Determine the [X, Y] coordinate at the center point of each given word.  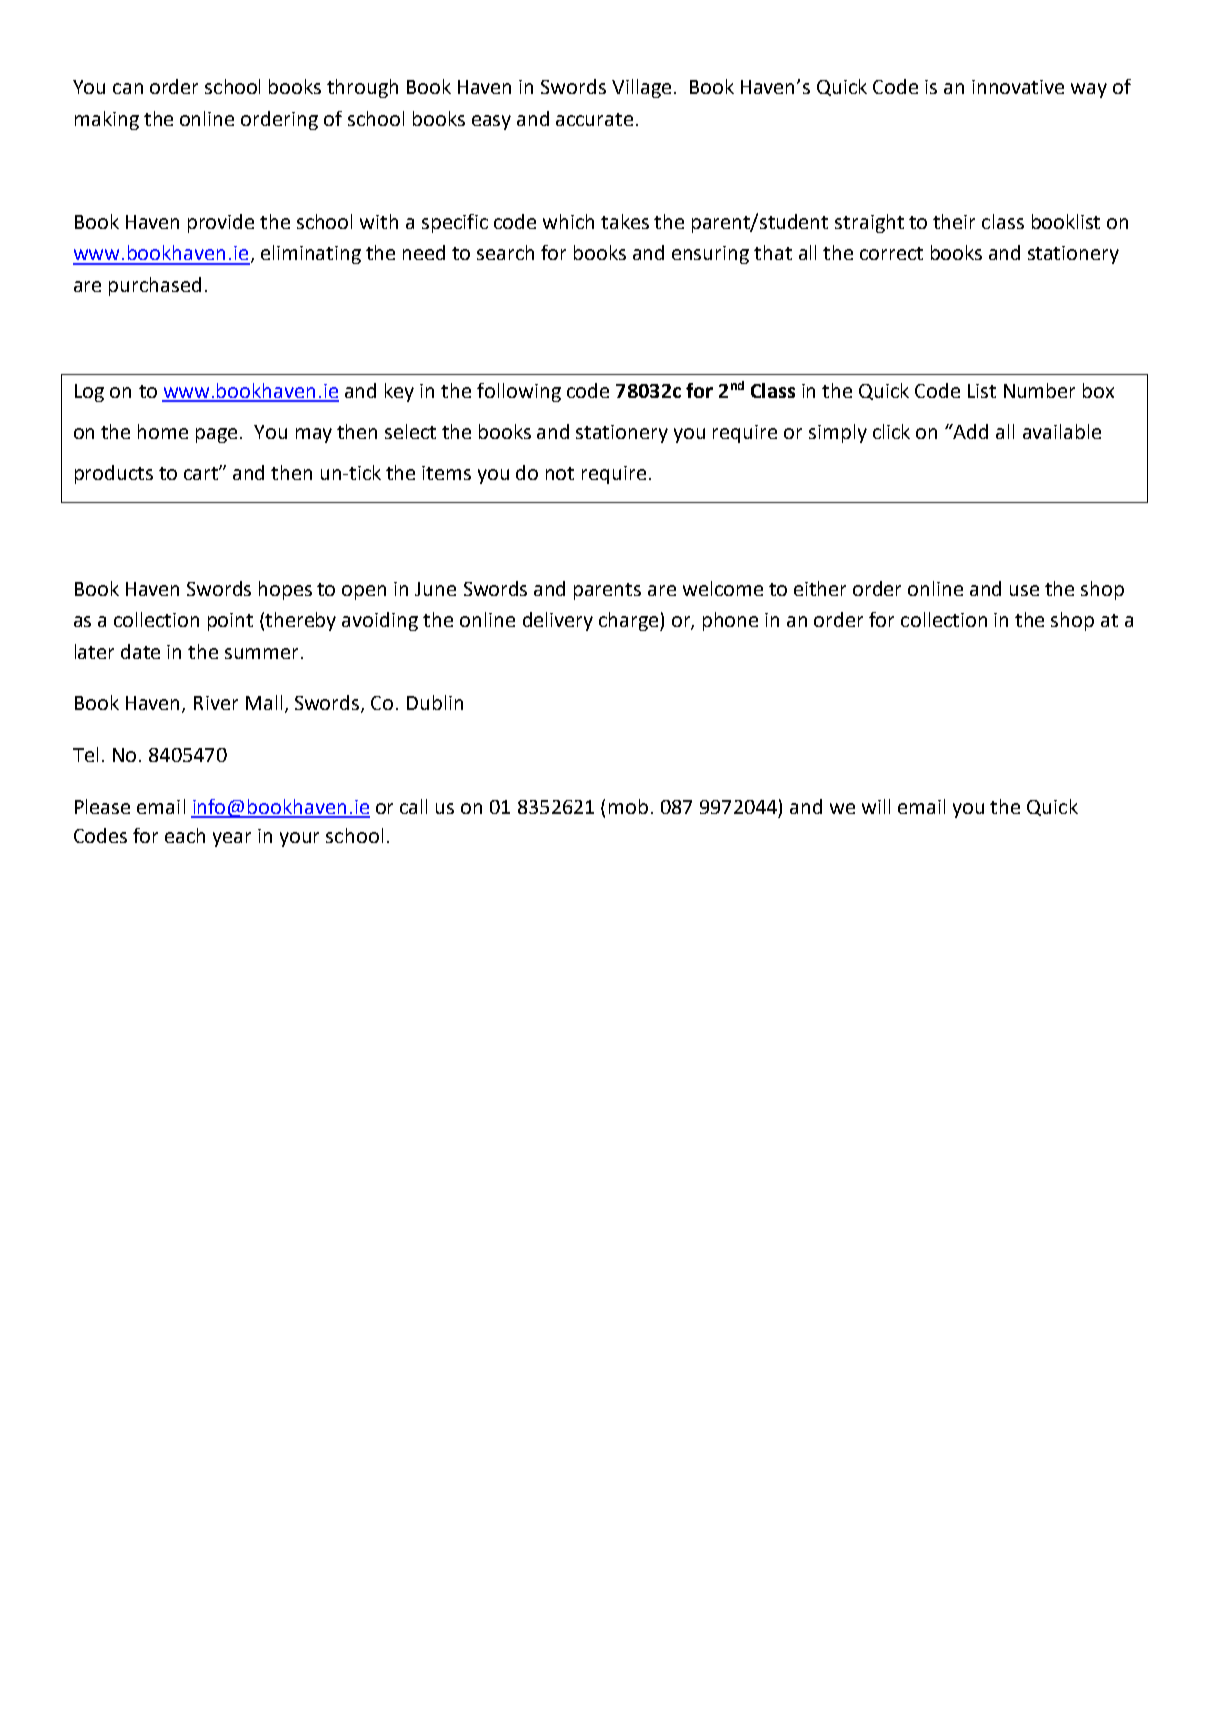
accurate [594, 119]
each [185, 835]
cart [202, 473]
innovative [1018, 87]
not [560, 473]
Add [970, 431]
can [128, 88]
